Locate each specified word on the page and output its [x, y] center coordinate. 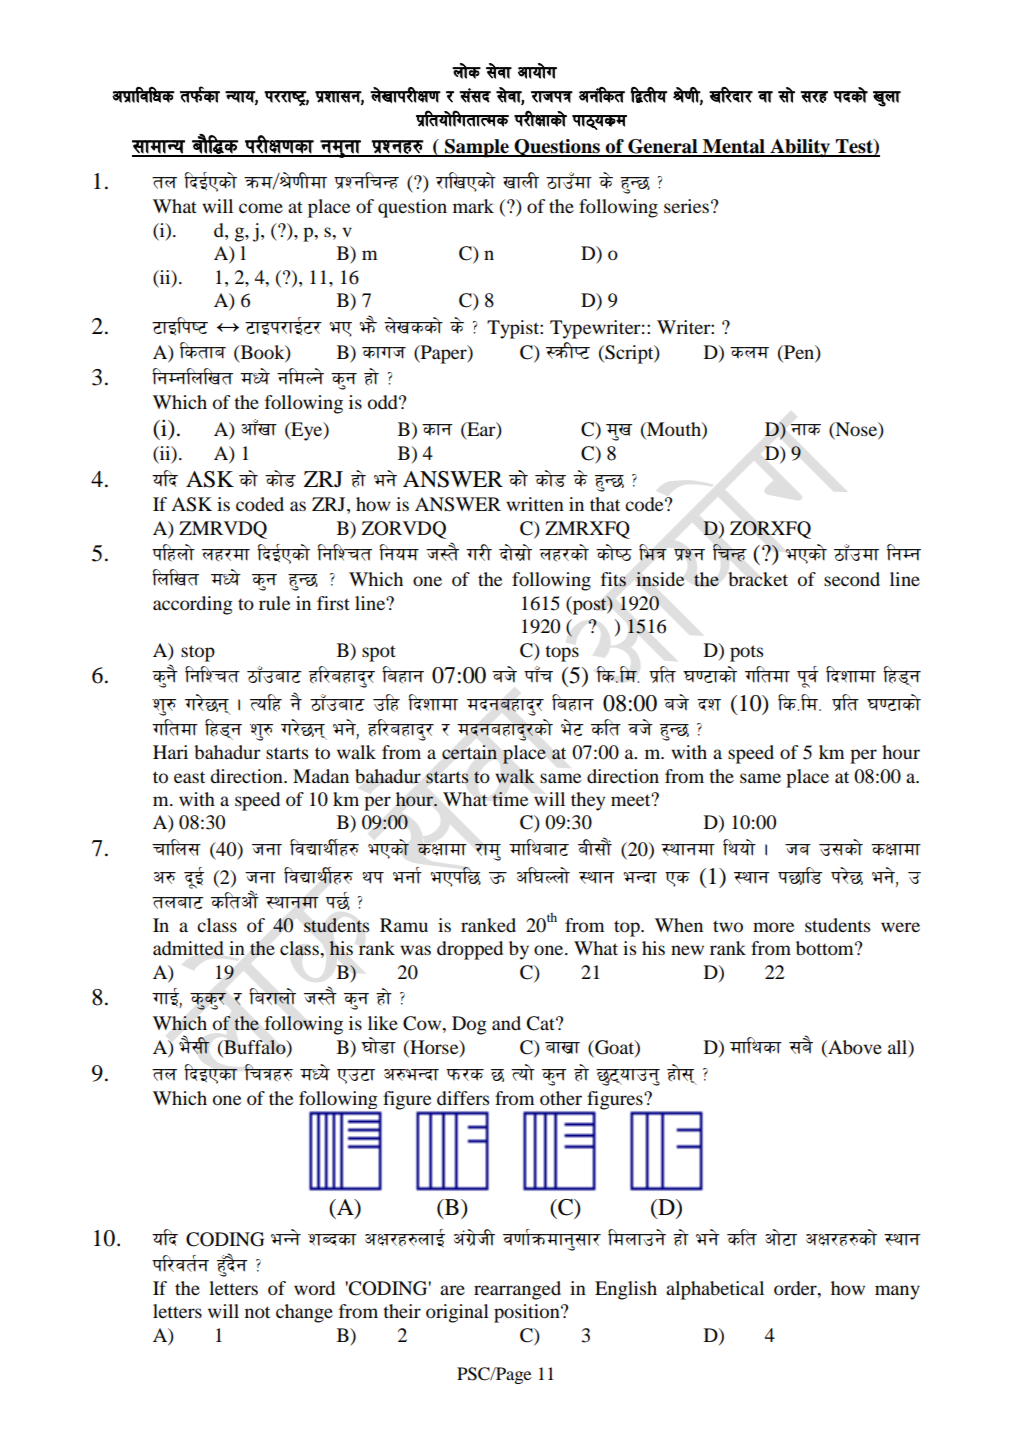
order [796, 1288]
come [261, 208]
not [257, 1312]
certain [469, 752]
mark [473, 206]
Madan [321, 776]
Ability [800, 148]
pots [746, 653]
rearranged [517, 1290]
